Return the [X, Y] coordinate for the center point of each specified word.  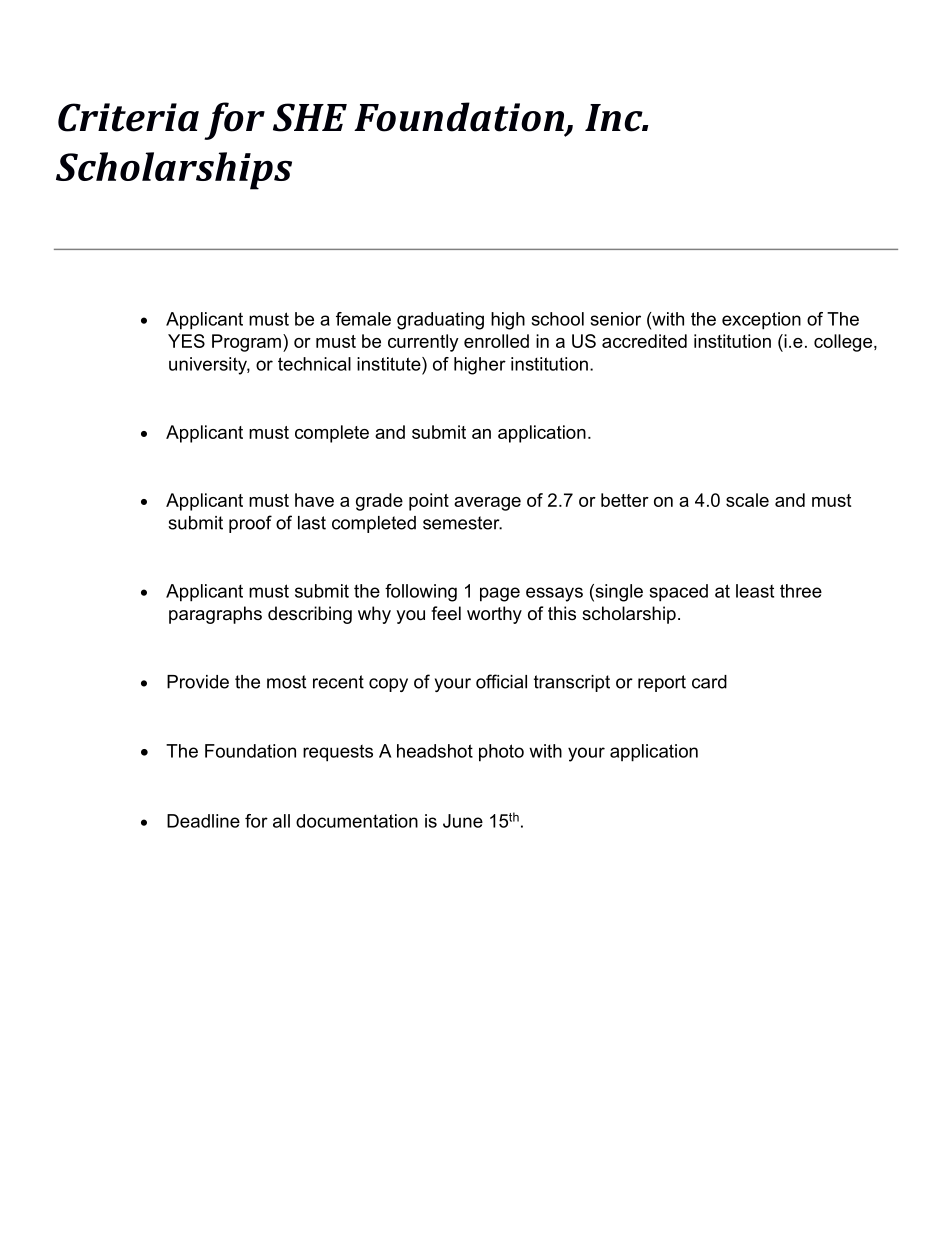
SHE [310, 117]
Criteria [128, 117]
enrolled [496, 341]
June [463, 821]
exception [761, 321]
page [500, 594]
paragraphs [215, 615]
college [843, 343]
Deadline [203, 821]
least [755, 591]
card [709, 682]
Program [246, 343]
